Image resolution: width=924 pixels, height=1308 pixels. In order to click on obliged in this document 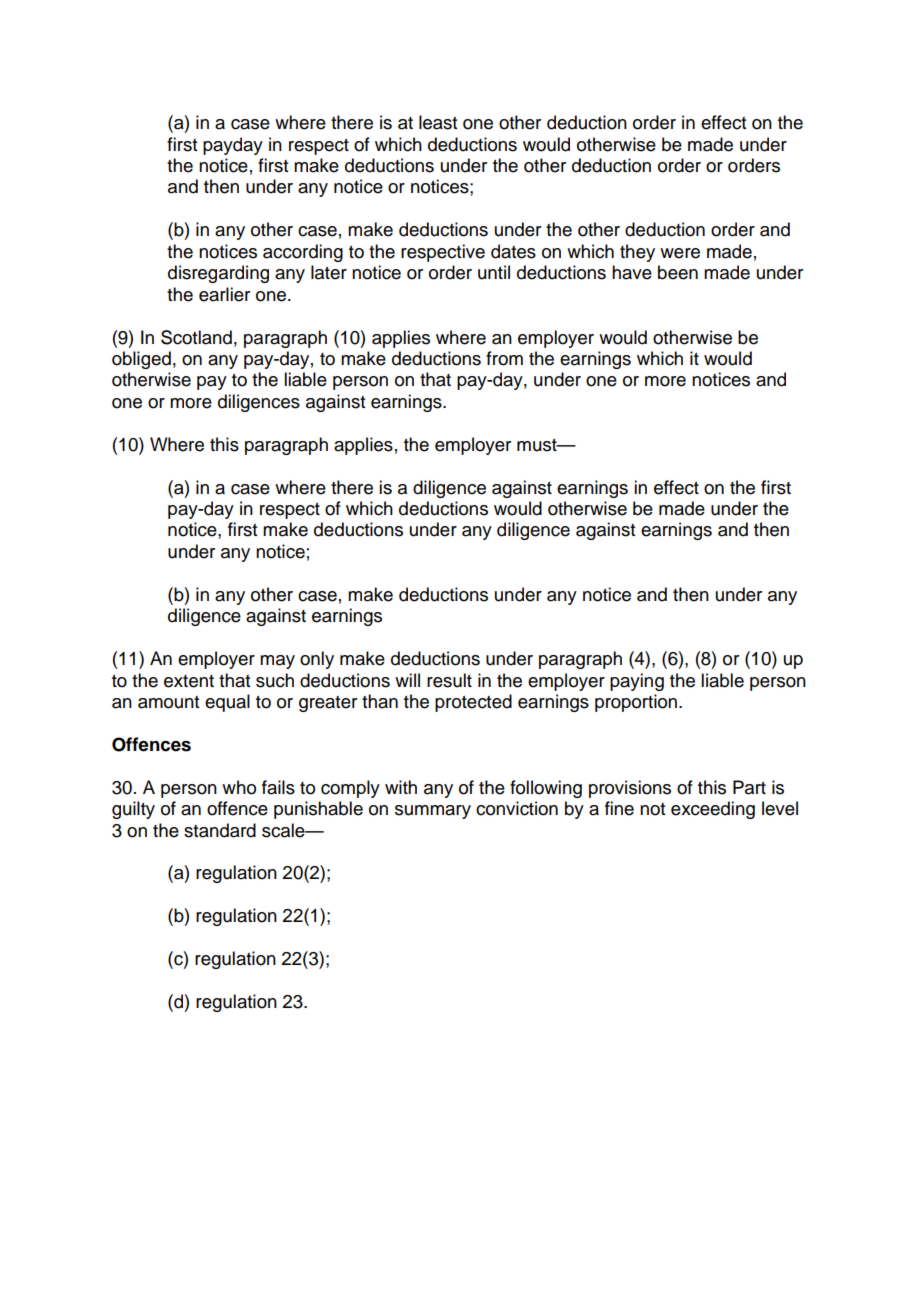, I will do `click(141, 360)`.
